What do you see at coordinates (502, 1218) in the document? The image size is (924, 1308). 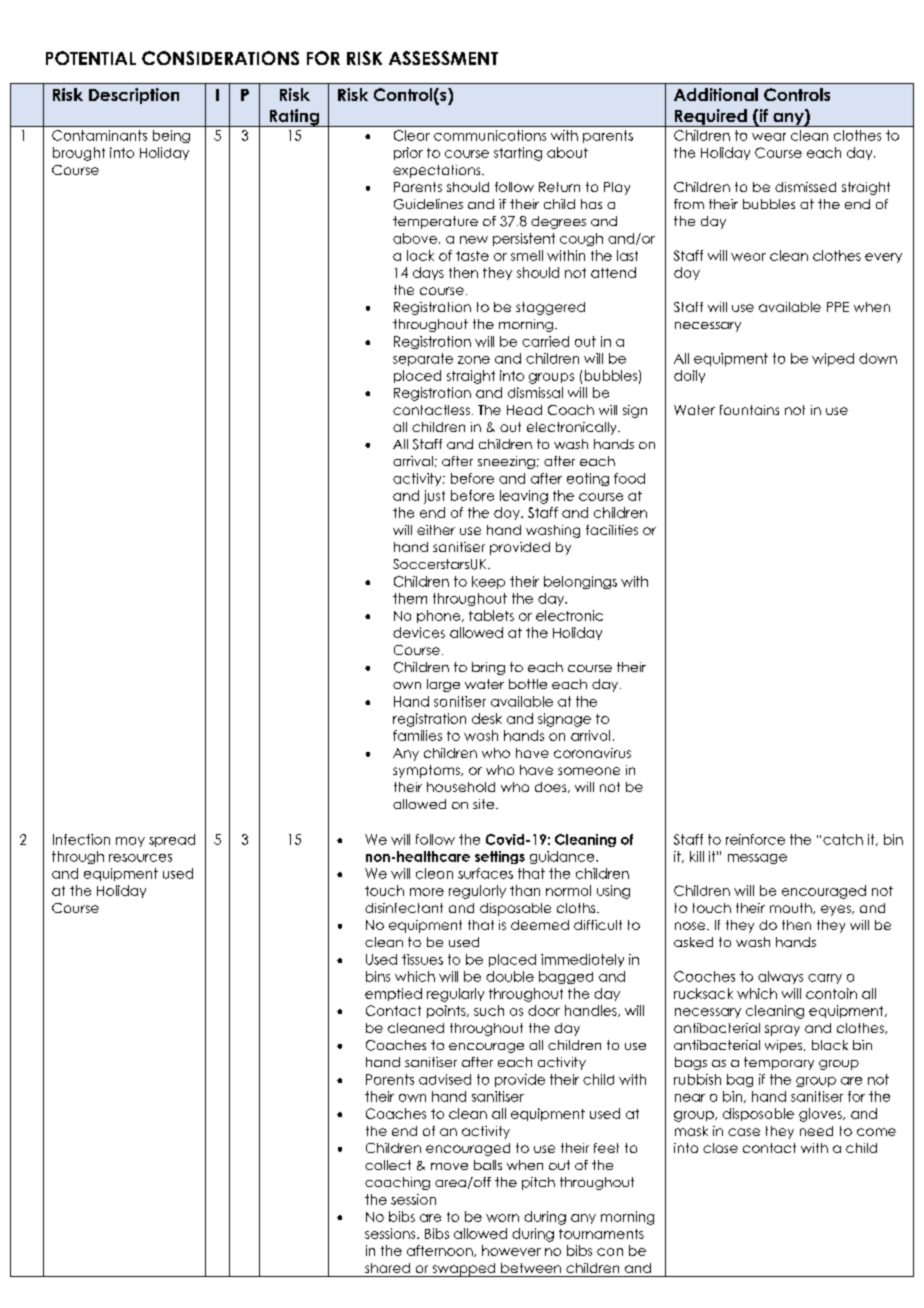 I see `worn` at bounding box center [502, 1218].
